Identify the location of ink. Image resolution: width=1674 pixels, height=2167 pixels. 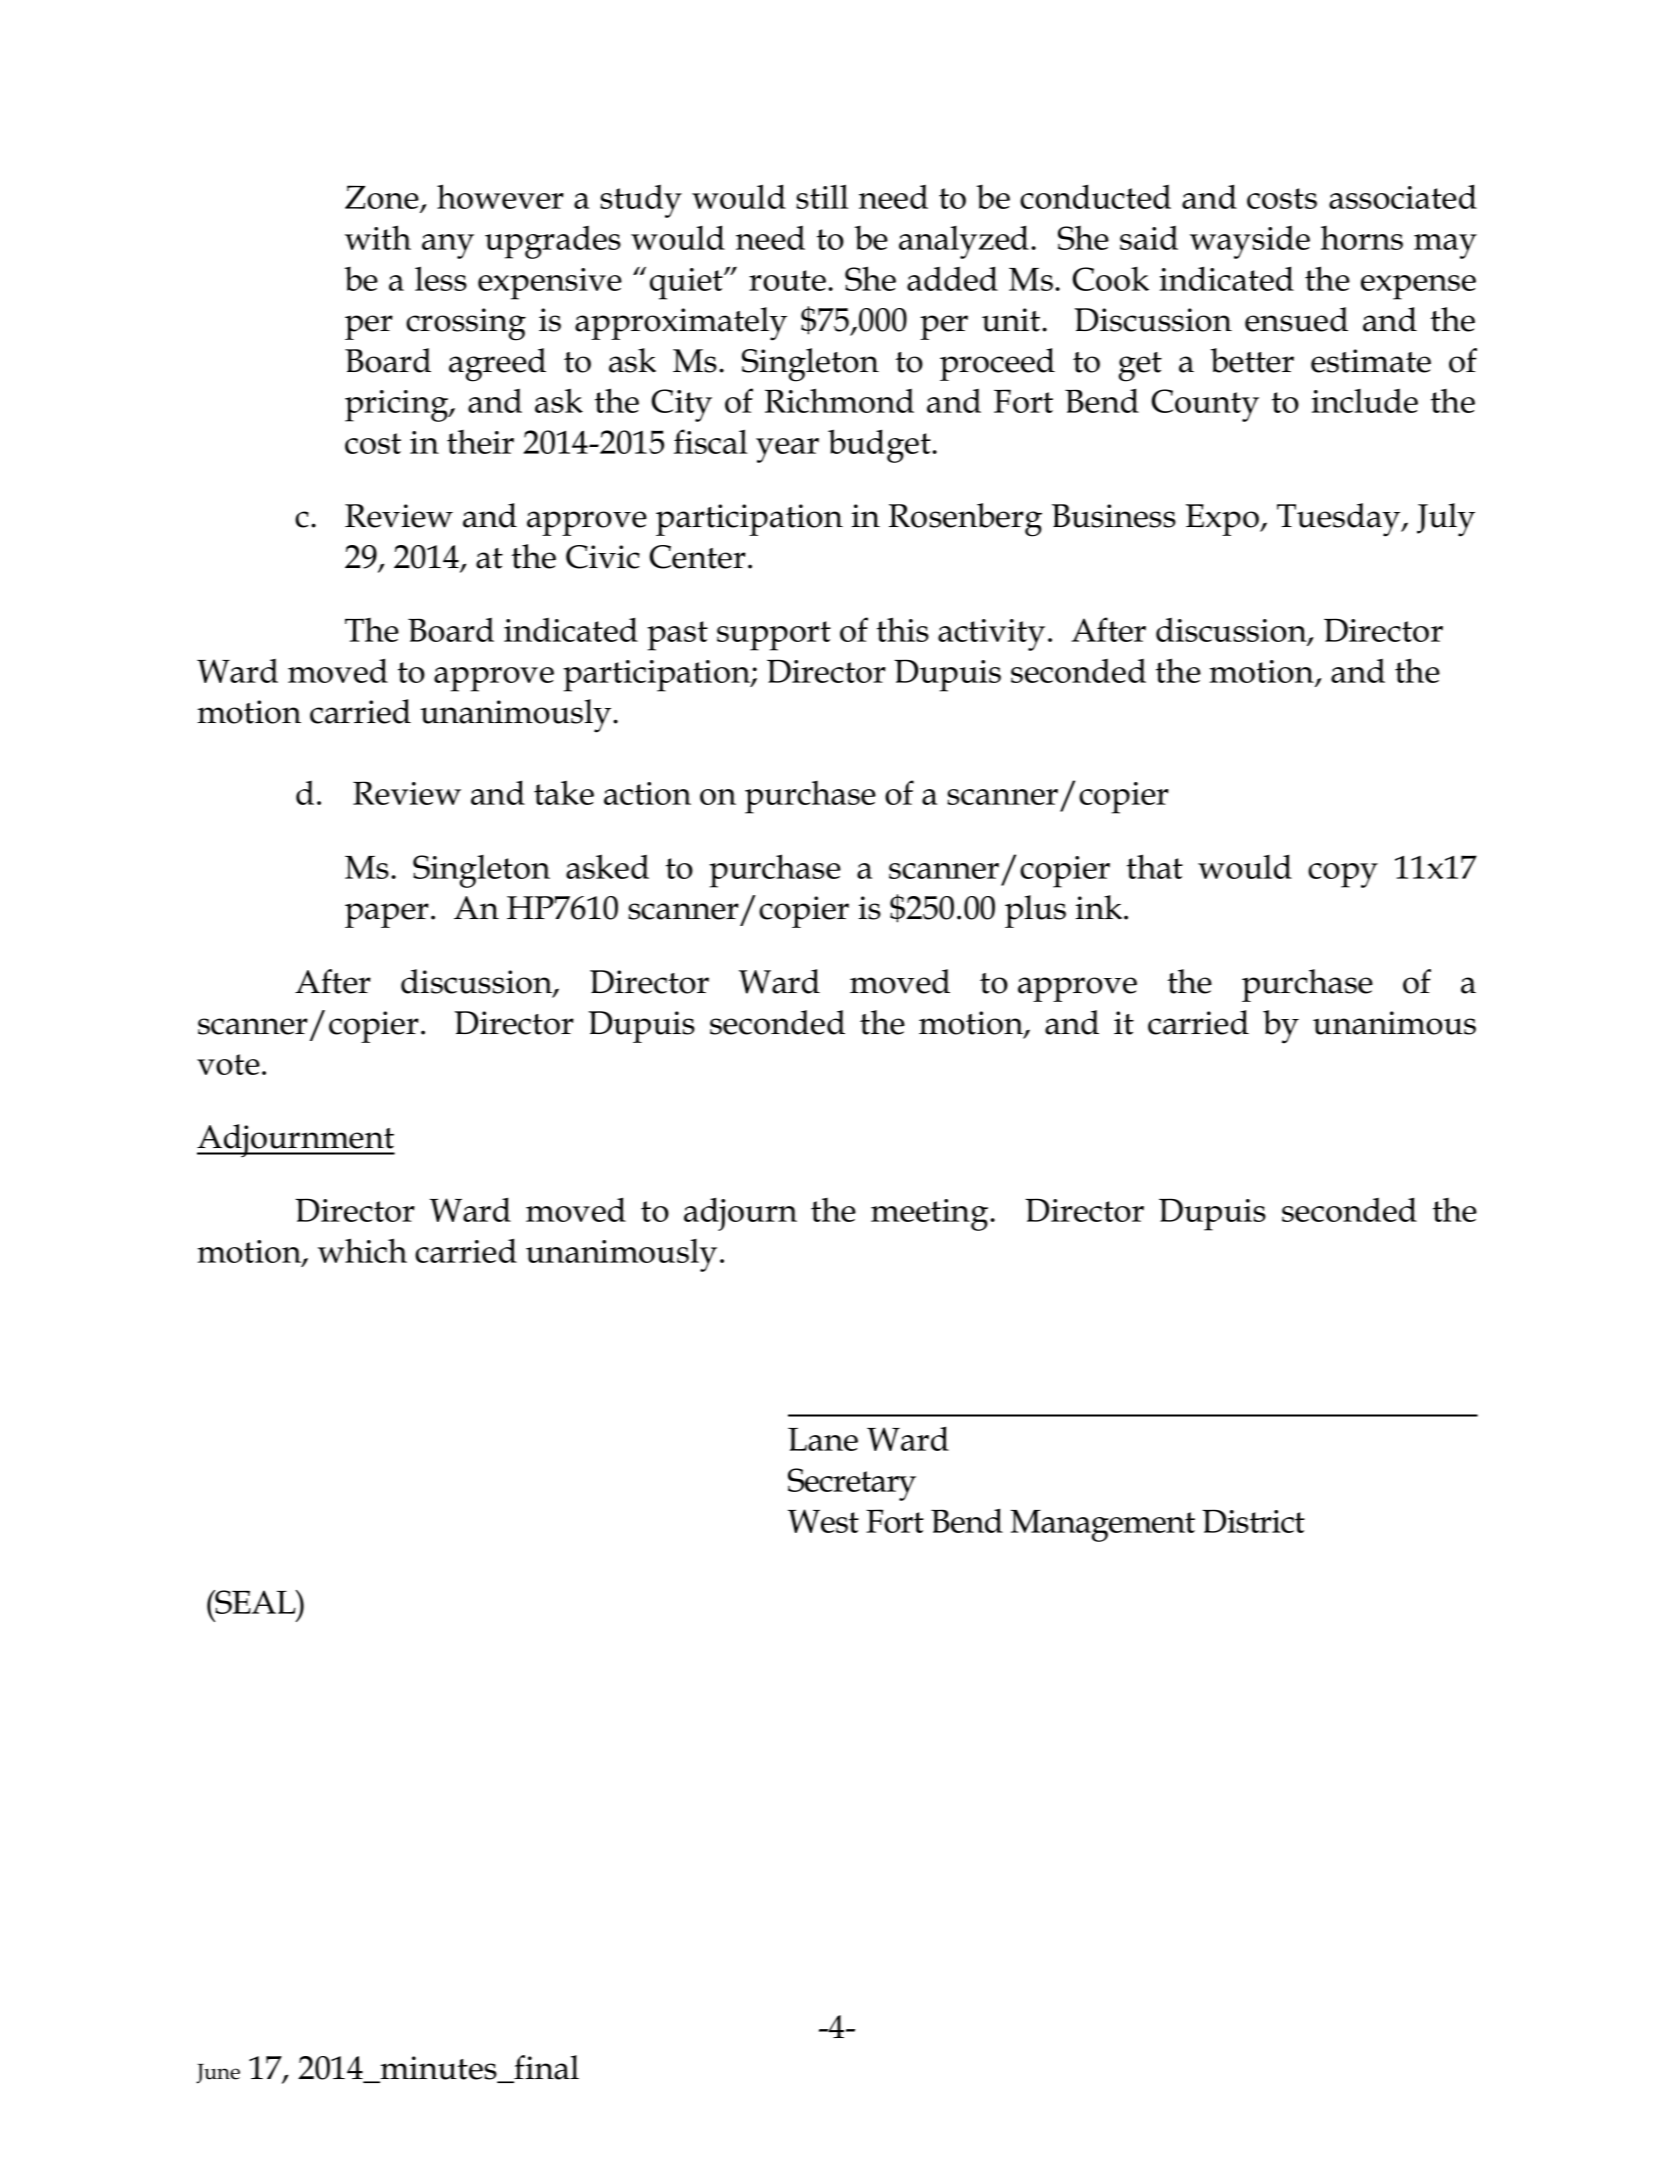
(1100, 907).
